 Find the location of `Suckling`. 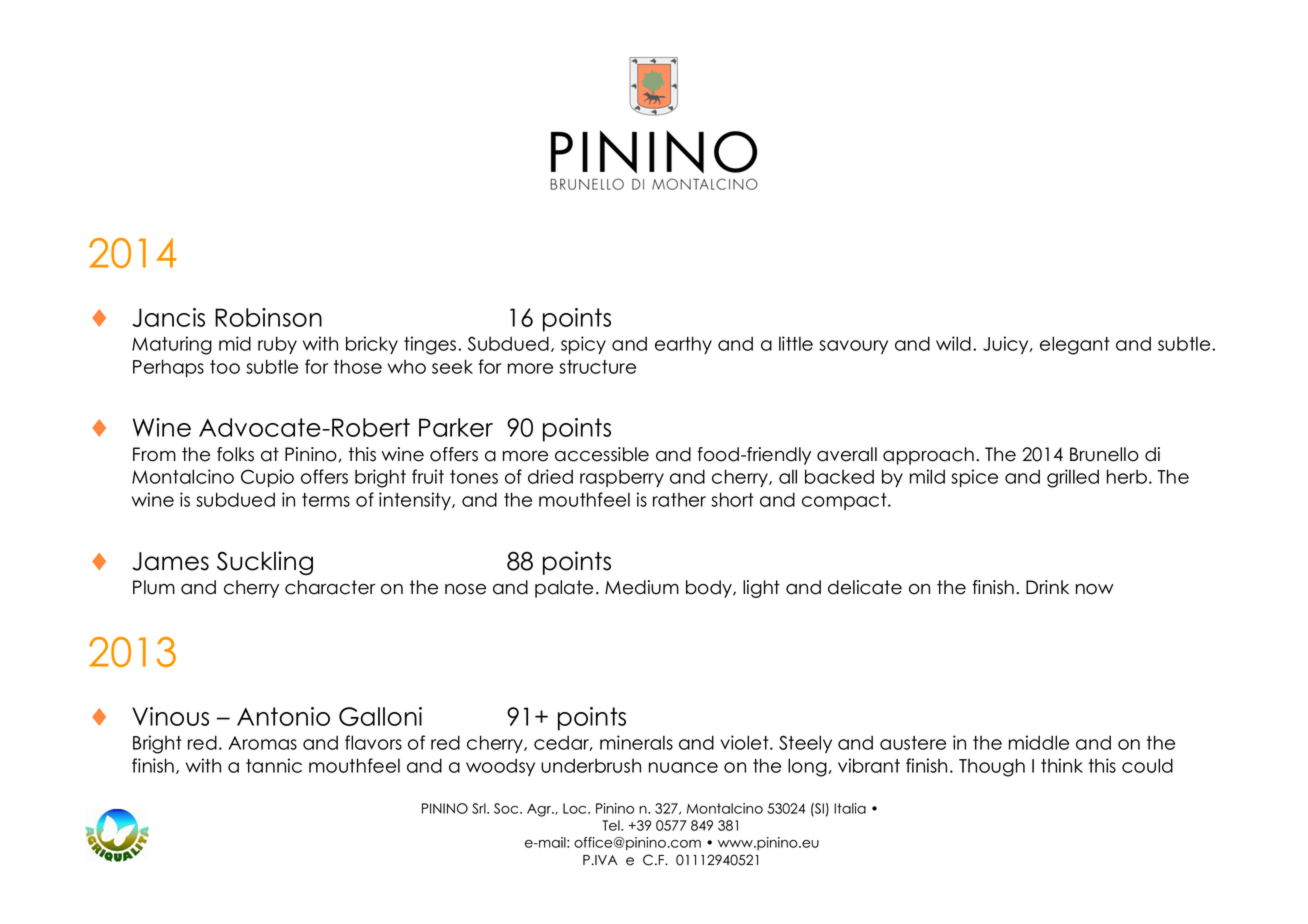

Suckling is located at coordinates (265, 563).
